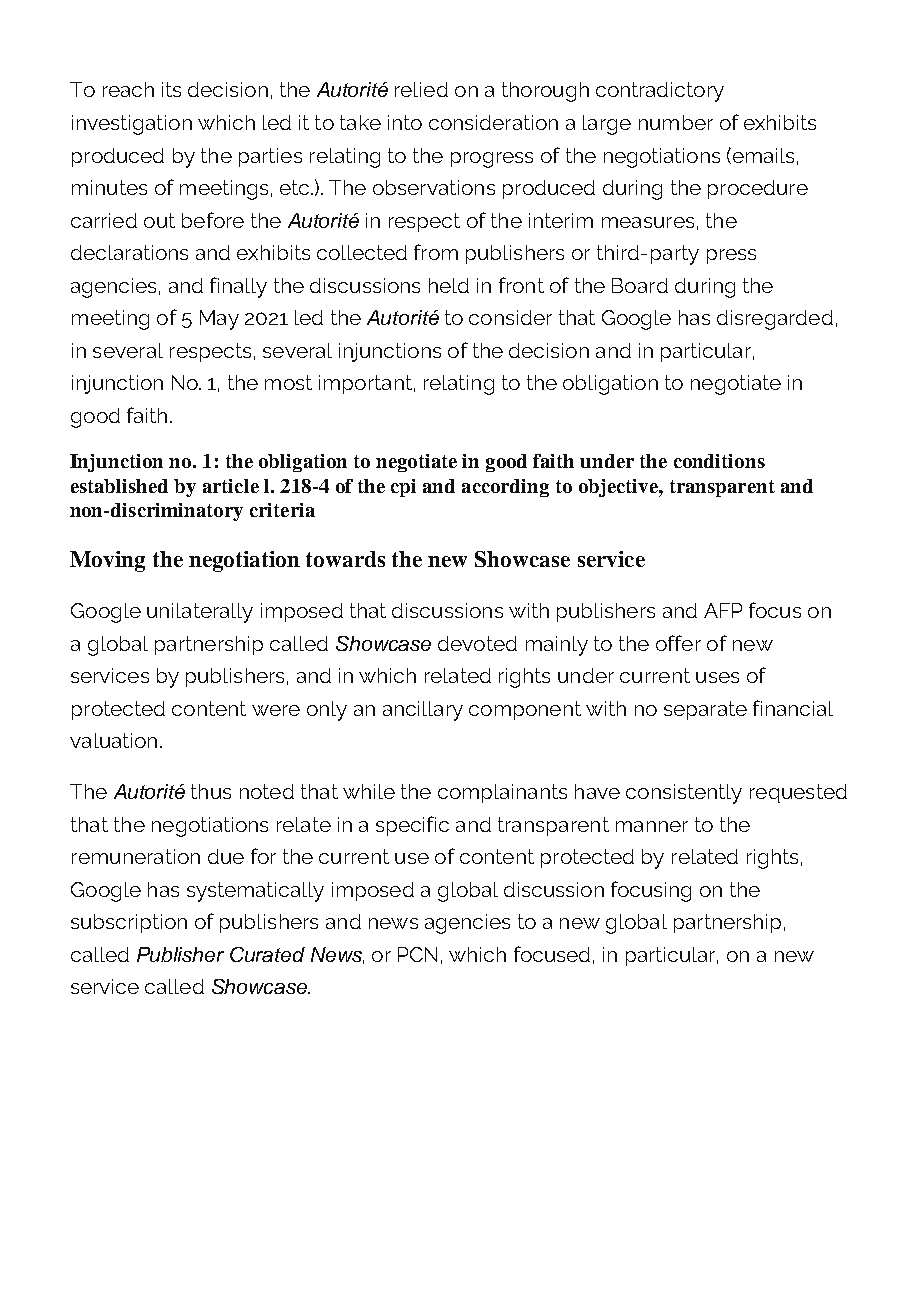  I want to click on ancillary, so click(423, 711).
